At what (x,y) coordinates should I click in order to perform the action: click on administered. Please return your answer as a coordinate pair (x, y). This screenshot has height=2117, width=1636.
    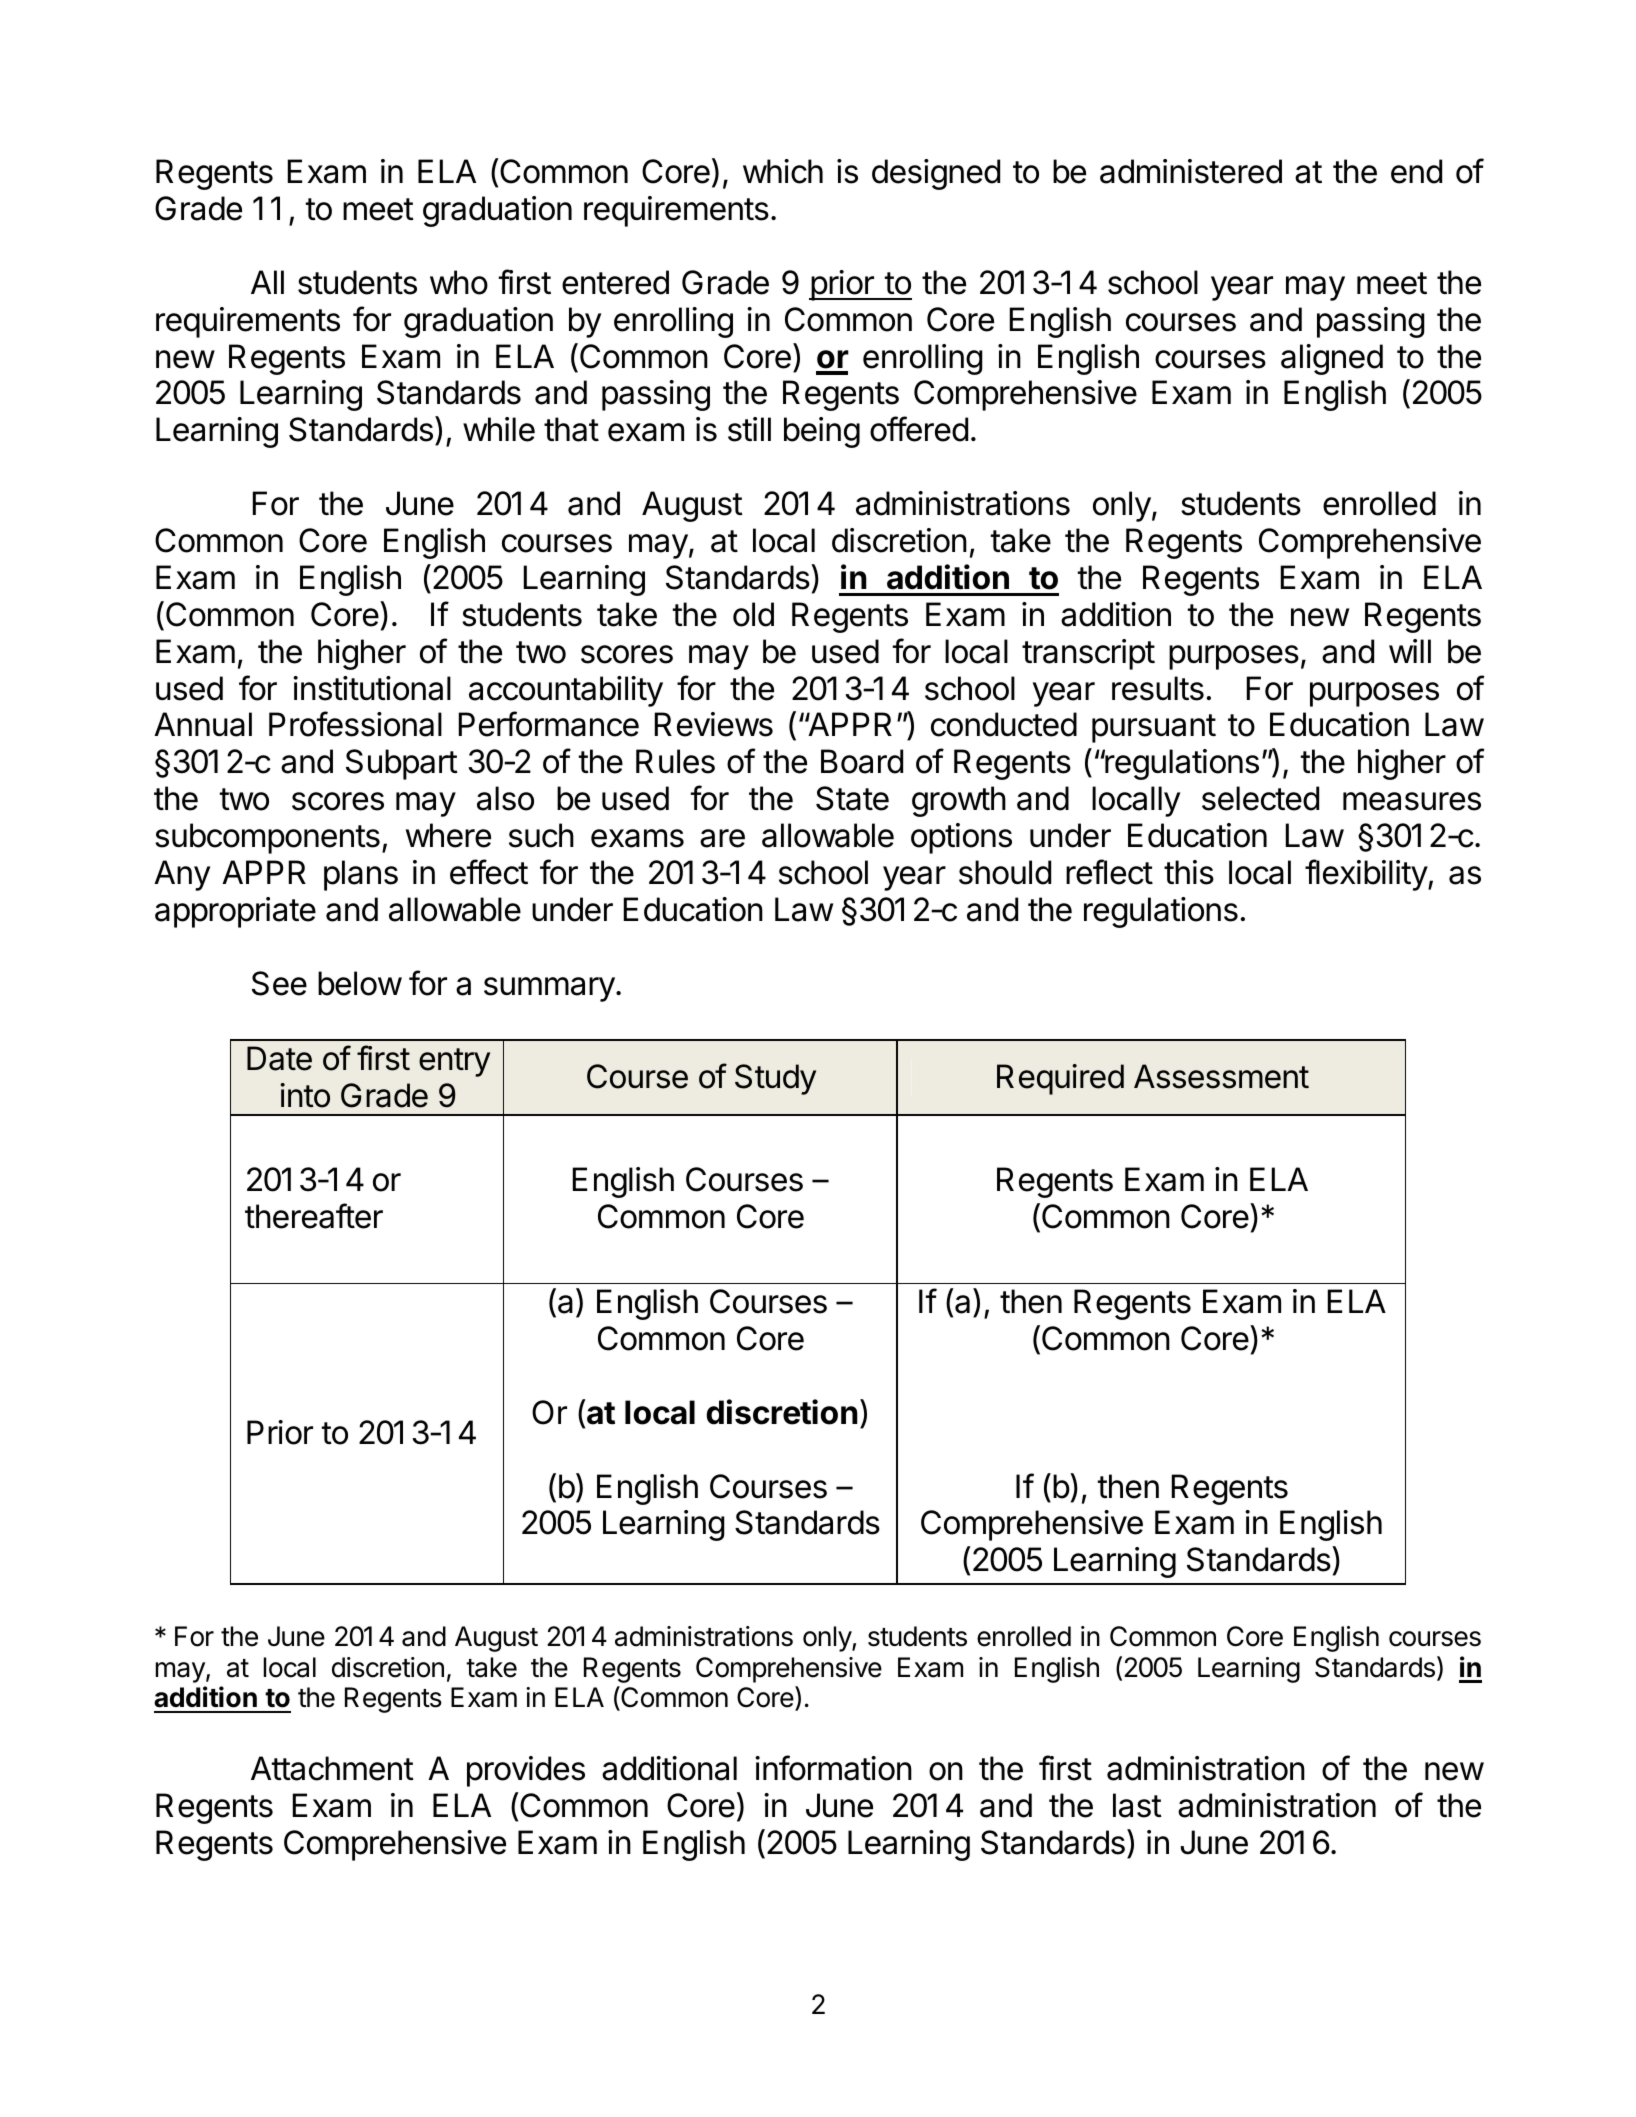
    Looking at the image, I should click on (1191, 171).
